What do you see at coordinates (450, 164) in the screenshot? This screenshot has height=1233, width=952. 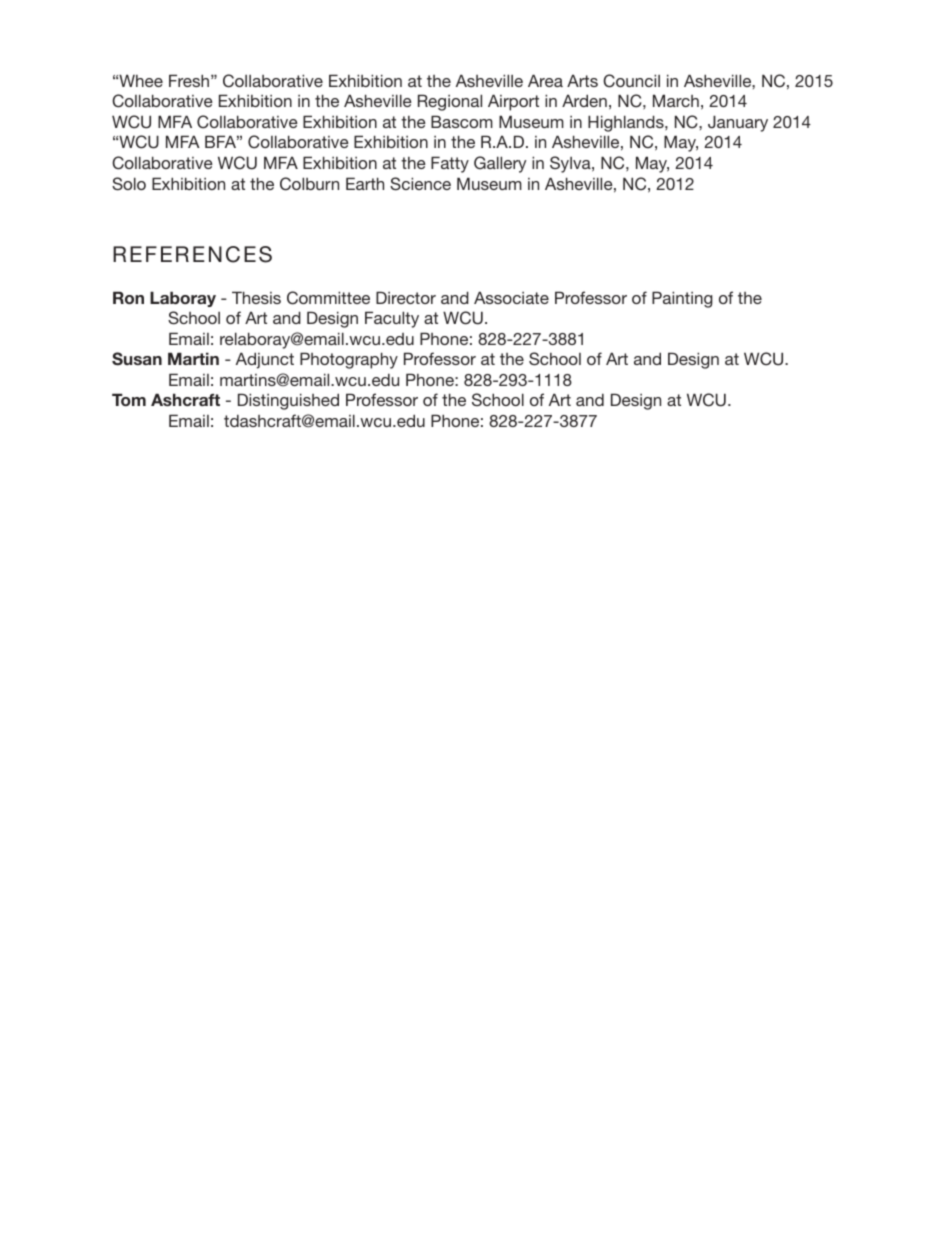 I see `Fatty` at bounding box center [450, 164].
